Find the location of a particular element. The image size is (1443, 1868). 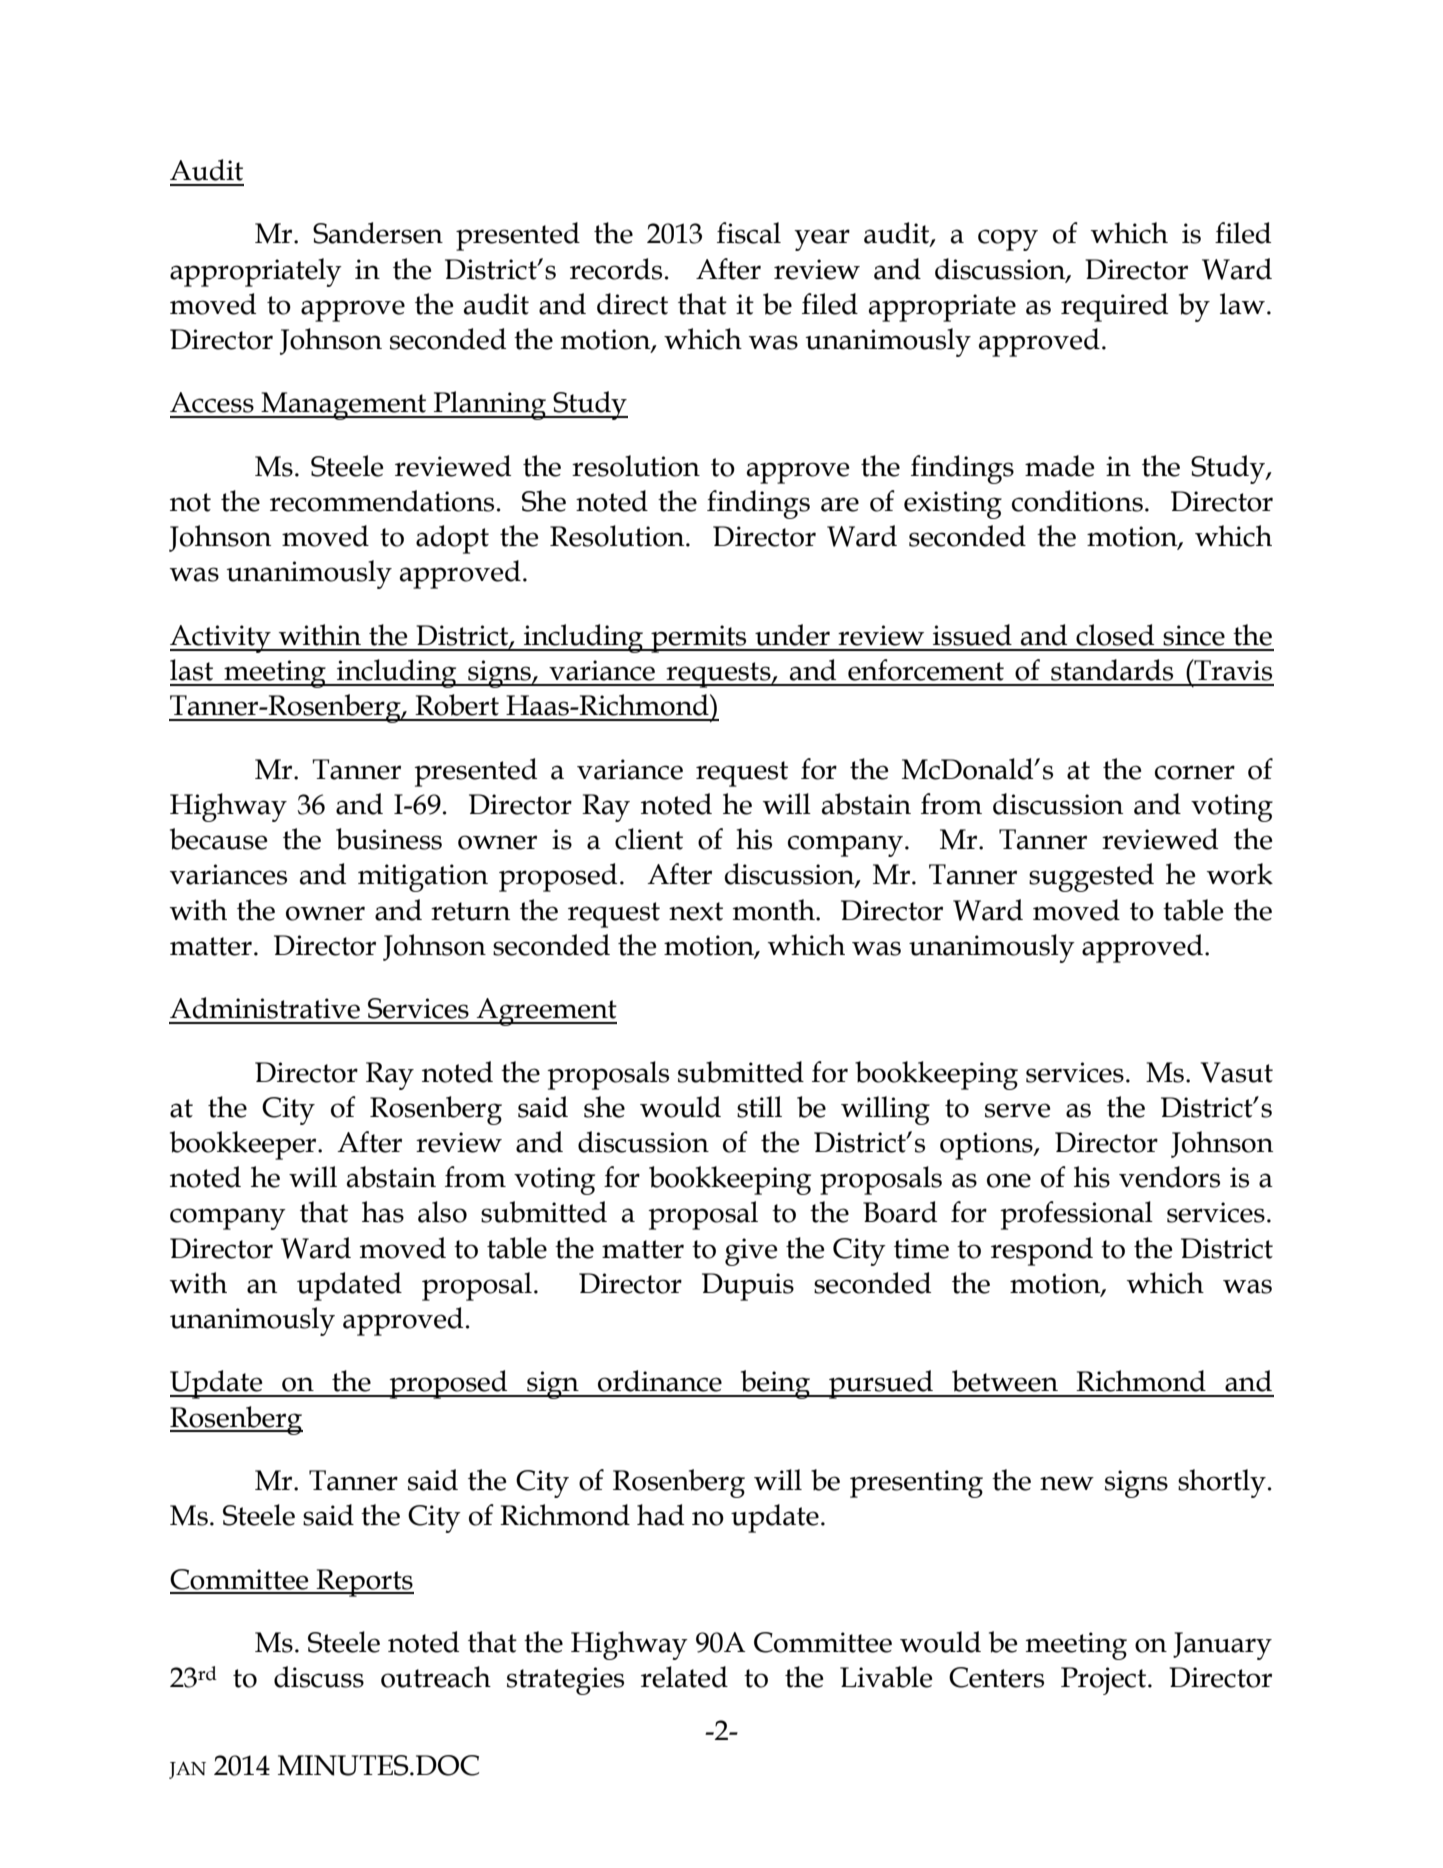

required is located at coordinates (1114, 307).
